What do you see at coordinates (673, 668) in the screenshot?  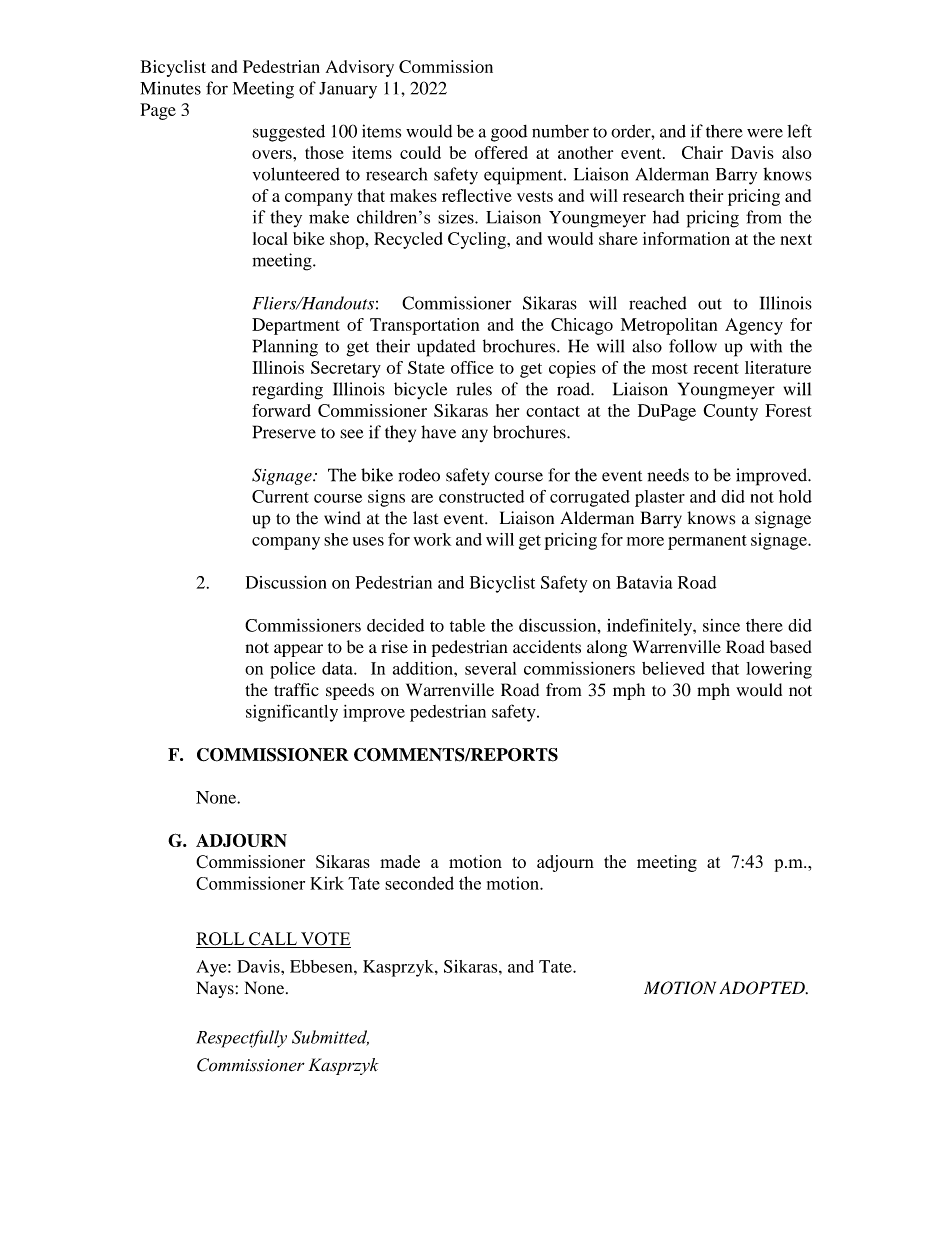 I see `believed` at bounding box center [673, 668].
